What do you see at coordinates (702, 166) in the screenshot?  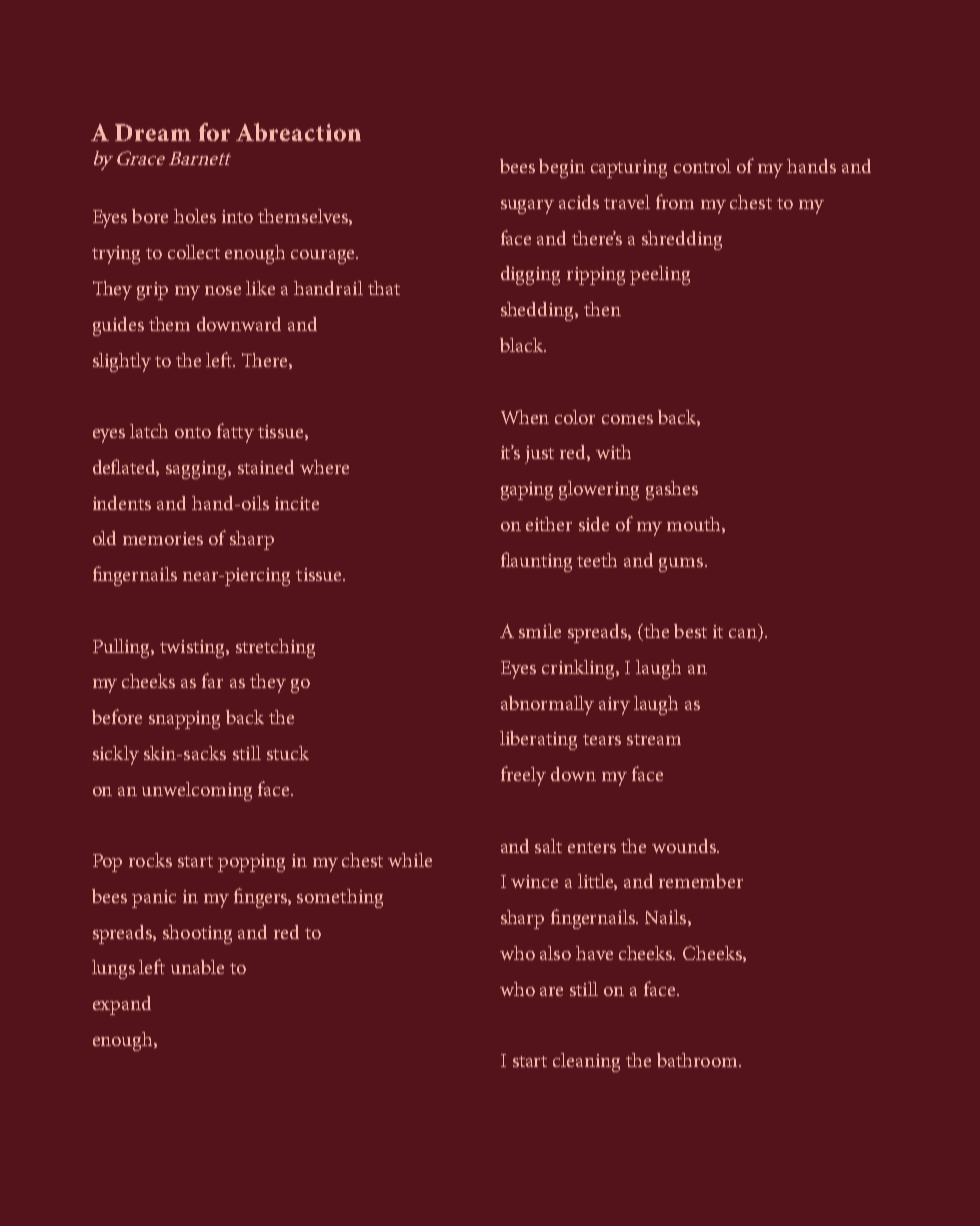 I see `control` at bounding box center [702, 166].
